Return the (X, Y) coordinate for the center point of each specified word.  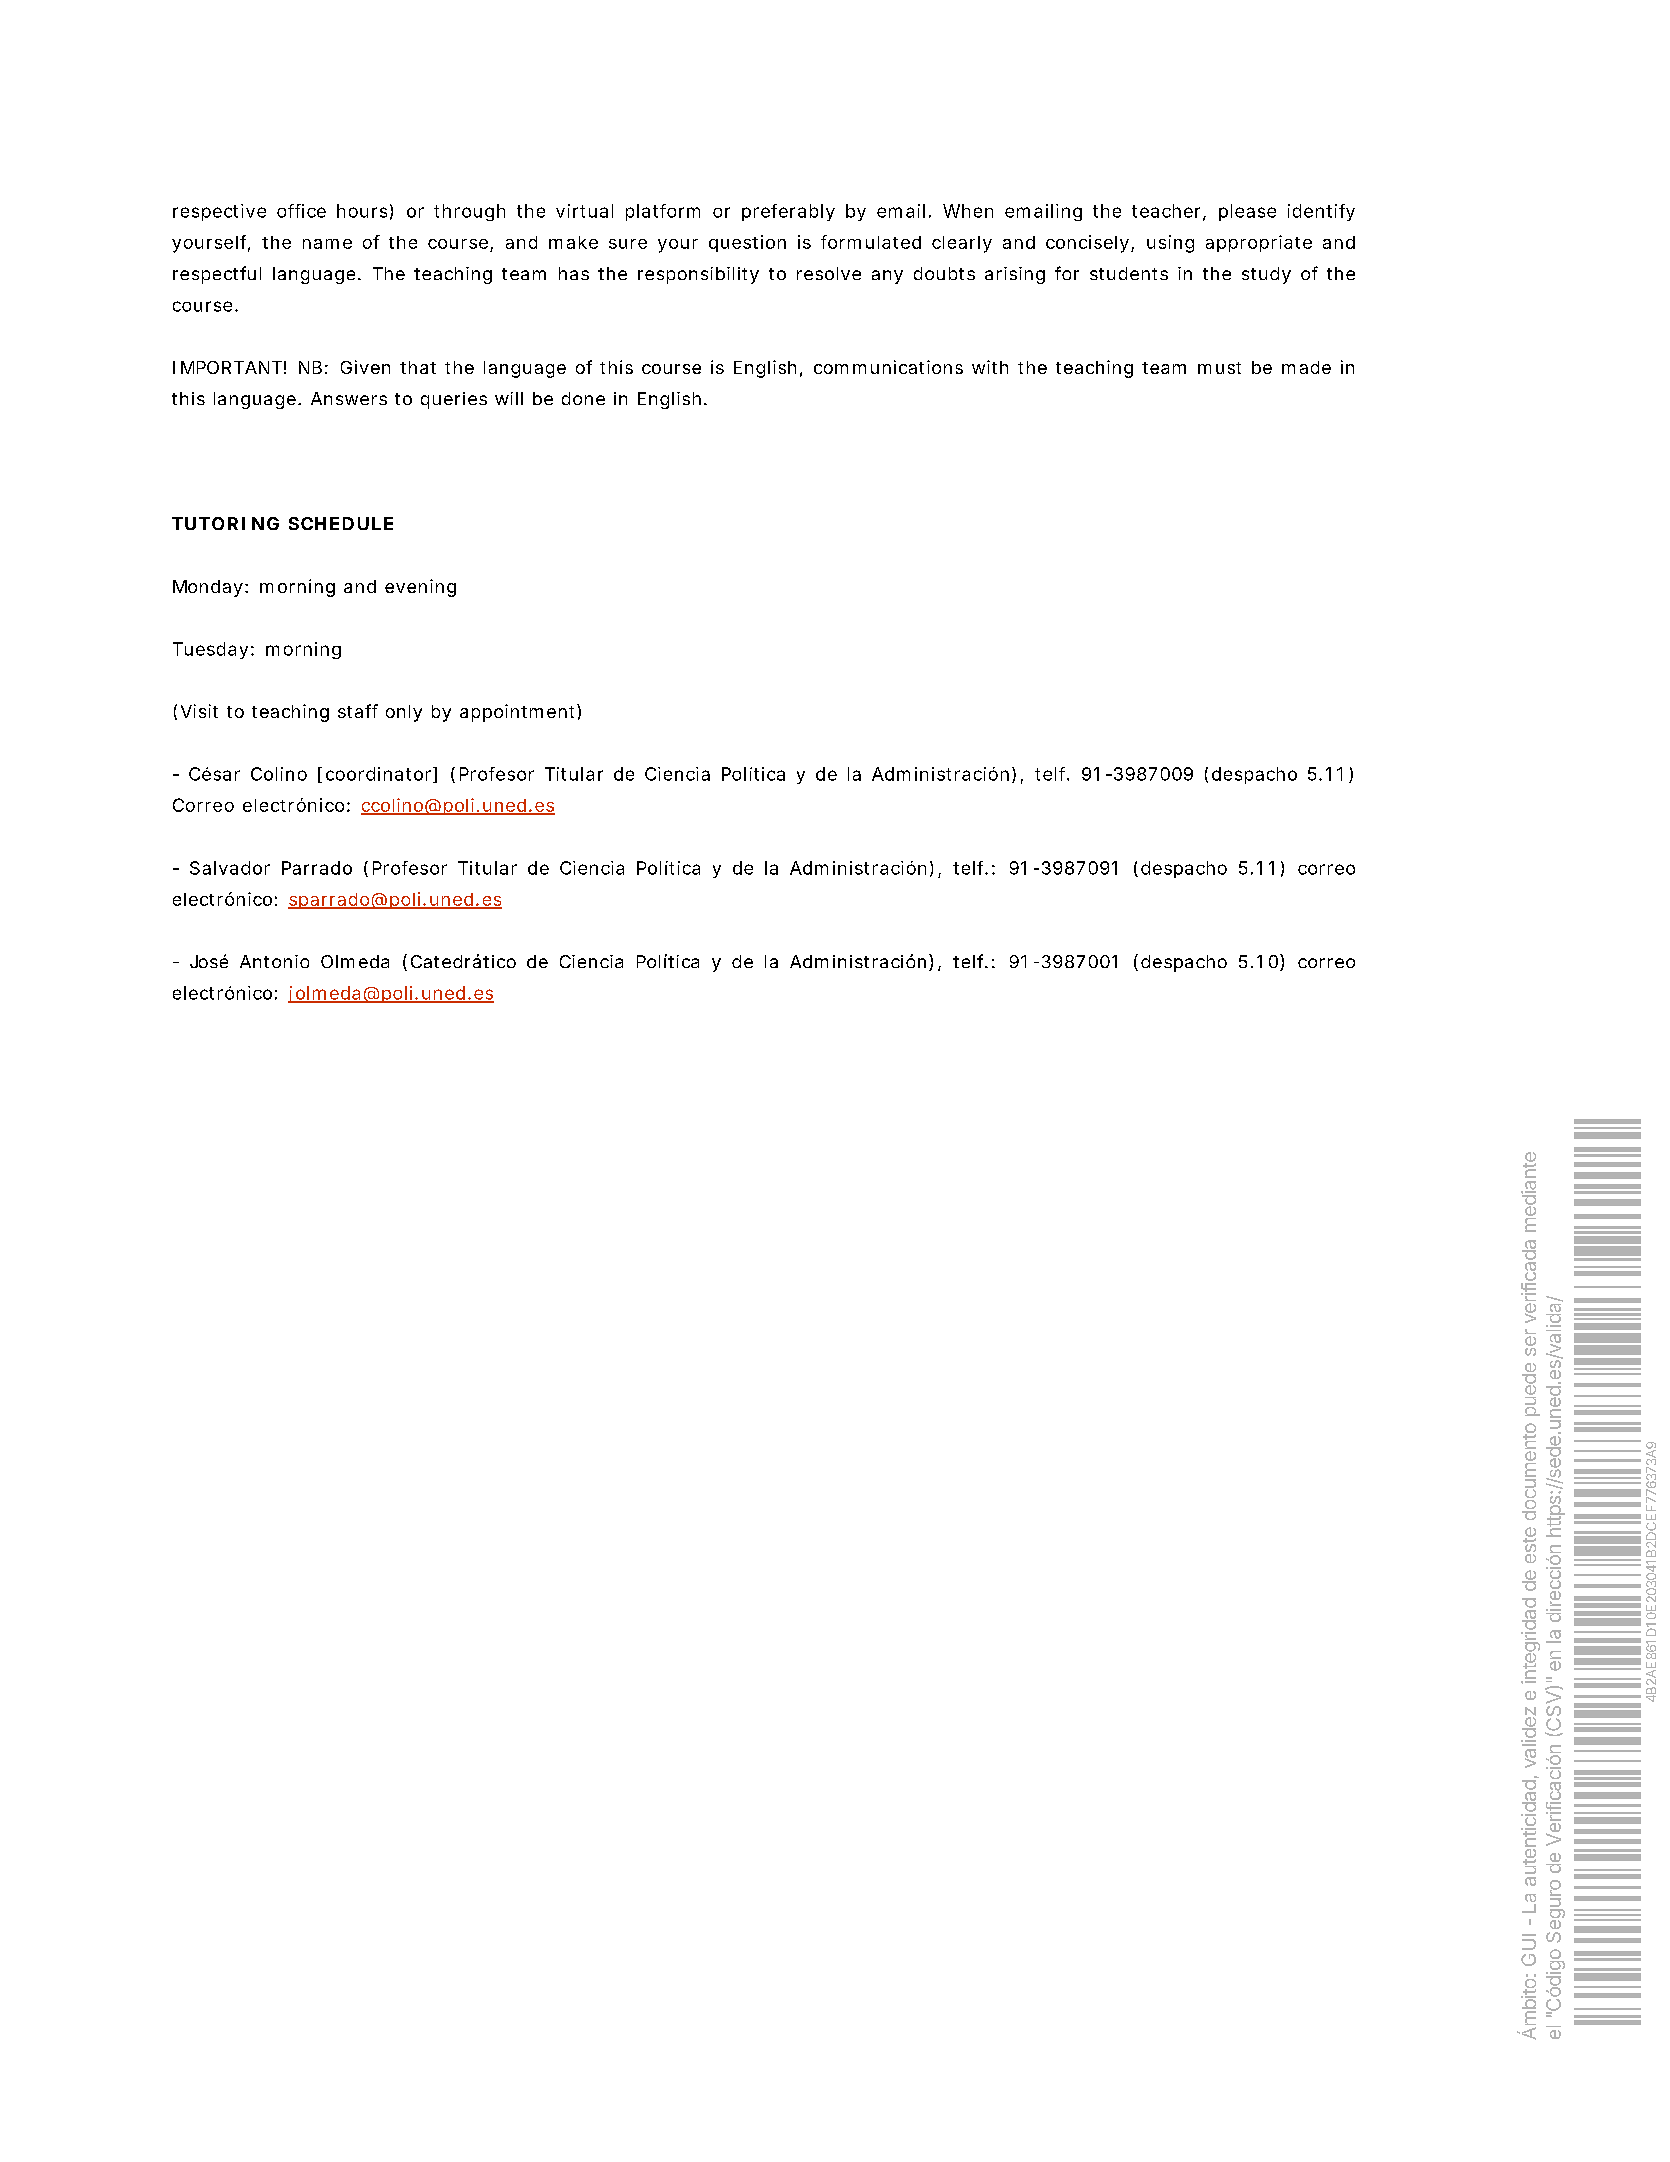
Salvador (230, 868)
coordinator (380, 775)
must (1219, 368)
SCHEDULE (341, 523)
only (404, 713)
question (747, 243)
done (583, 398)
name (327, 244)
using (1170, 244)
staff (358, 711)
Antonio (274, 961)
